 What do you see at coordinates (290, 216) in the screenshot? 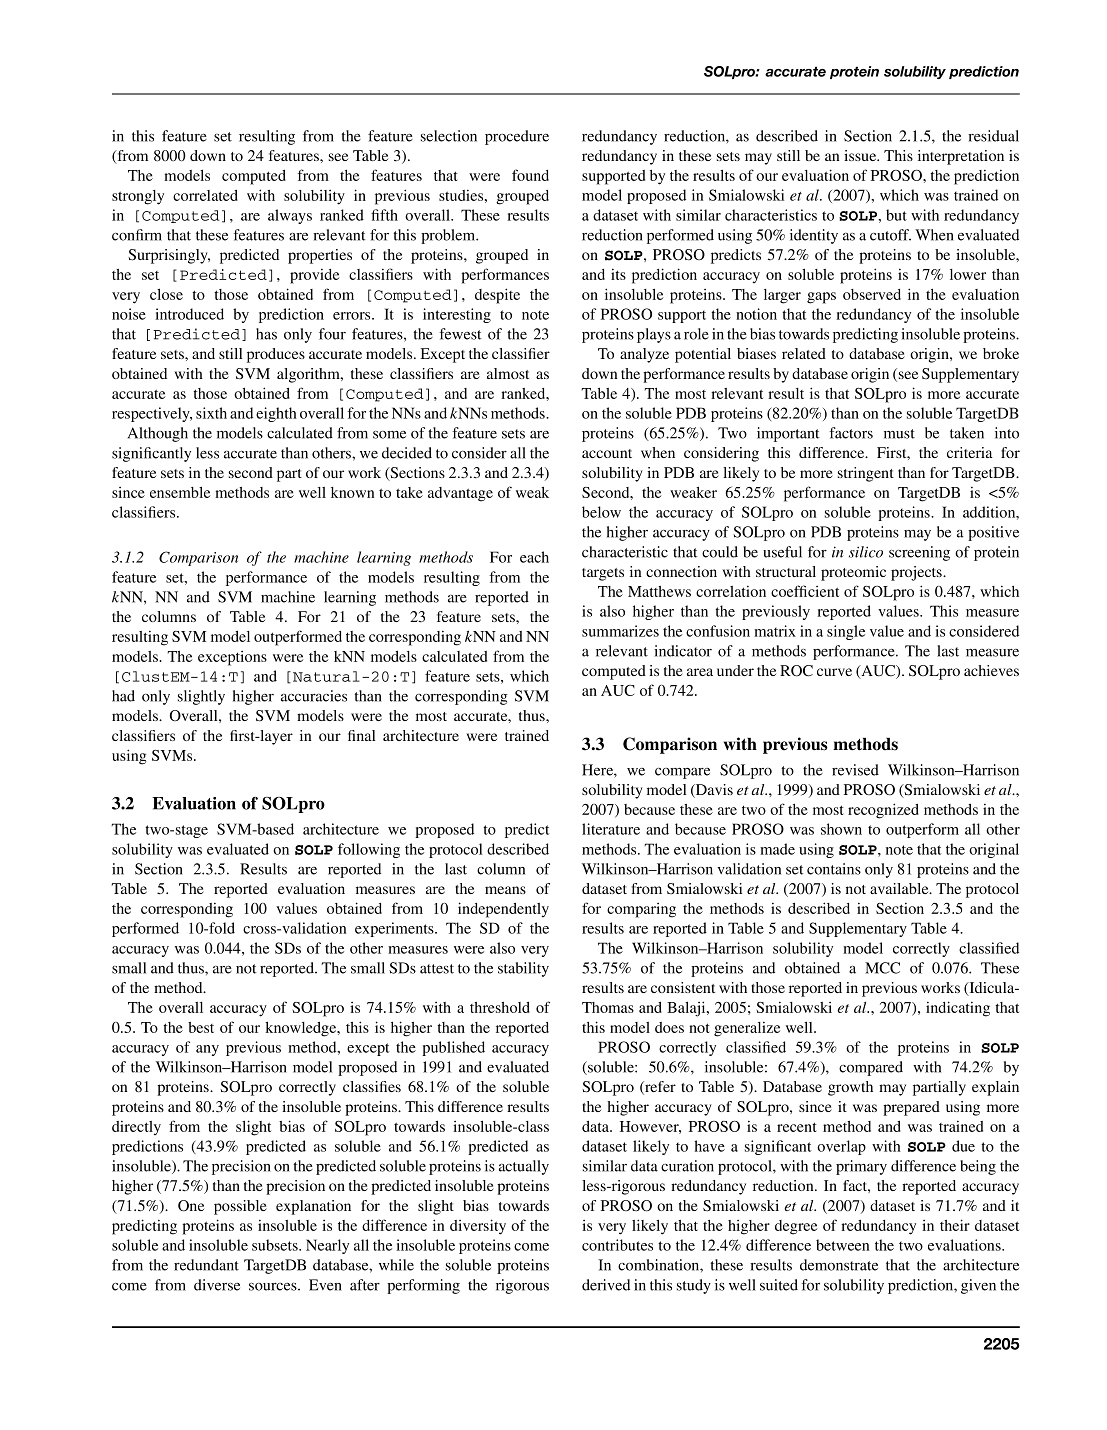
I see `always` at bounding box center [290, 216].
